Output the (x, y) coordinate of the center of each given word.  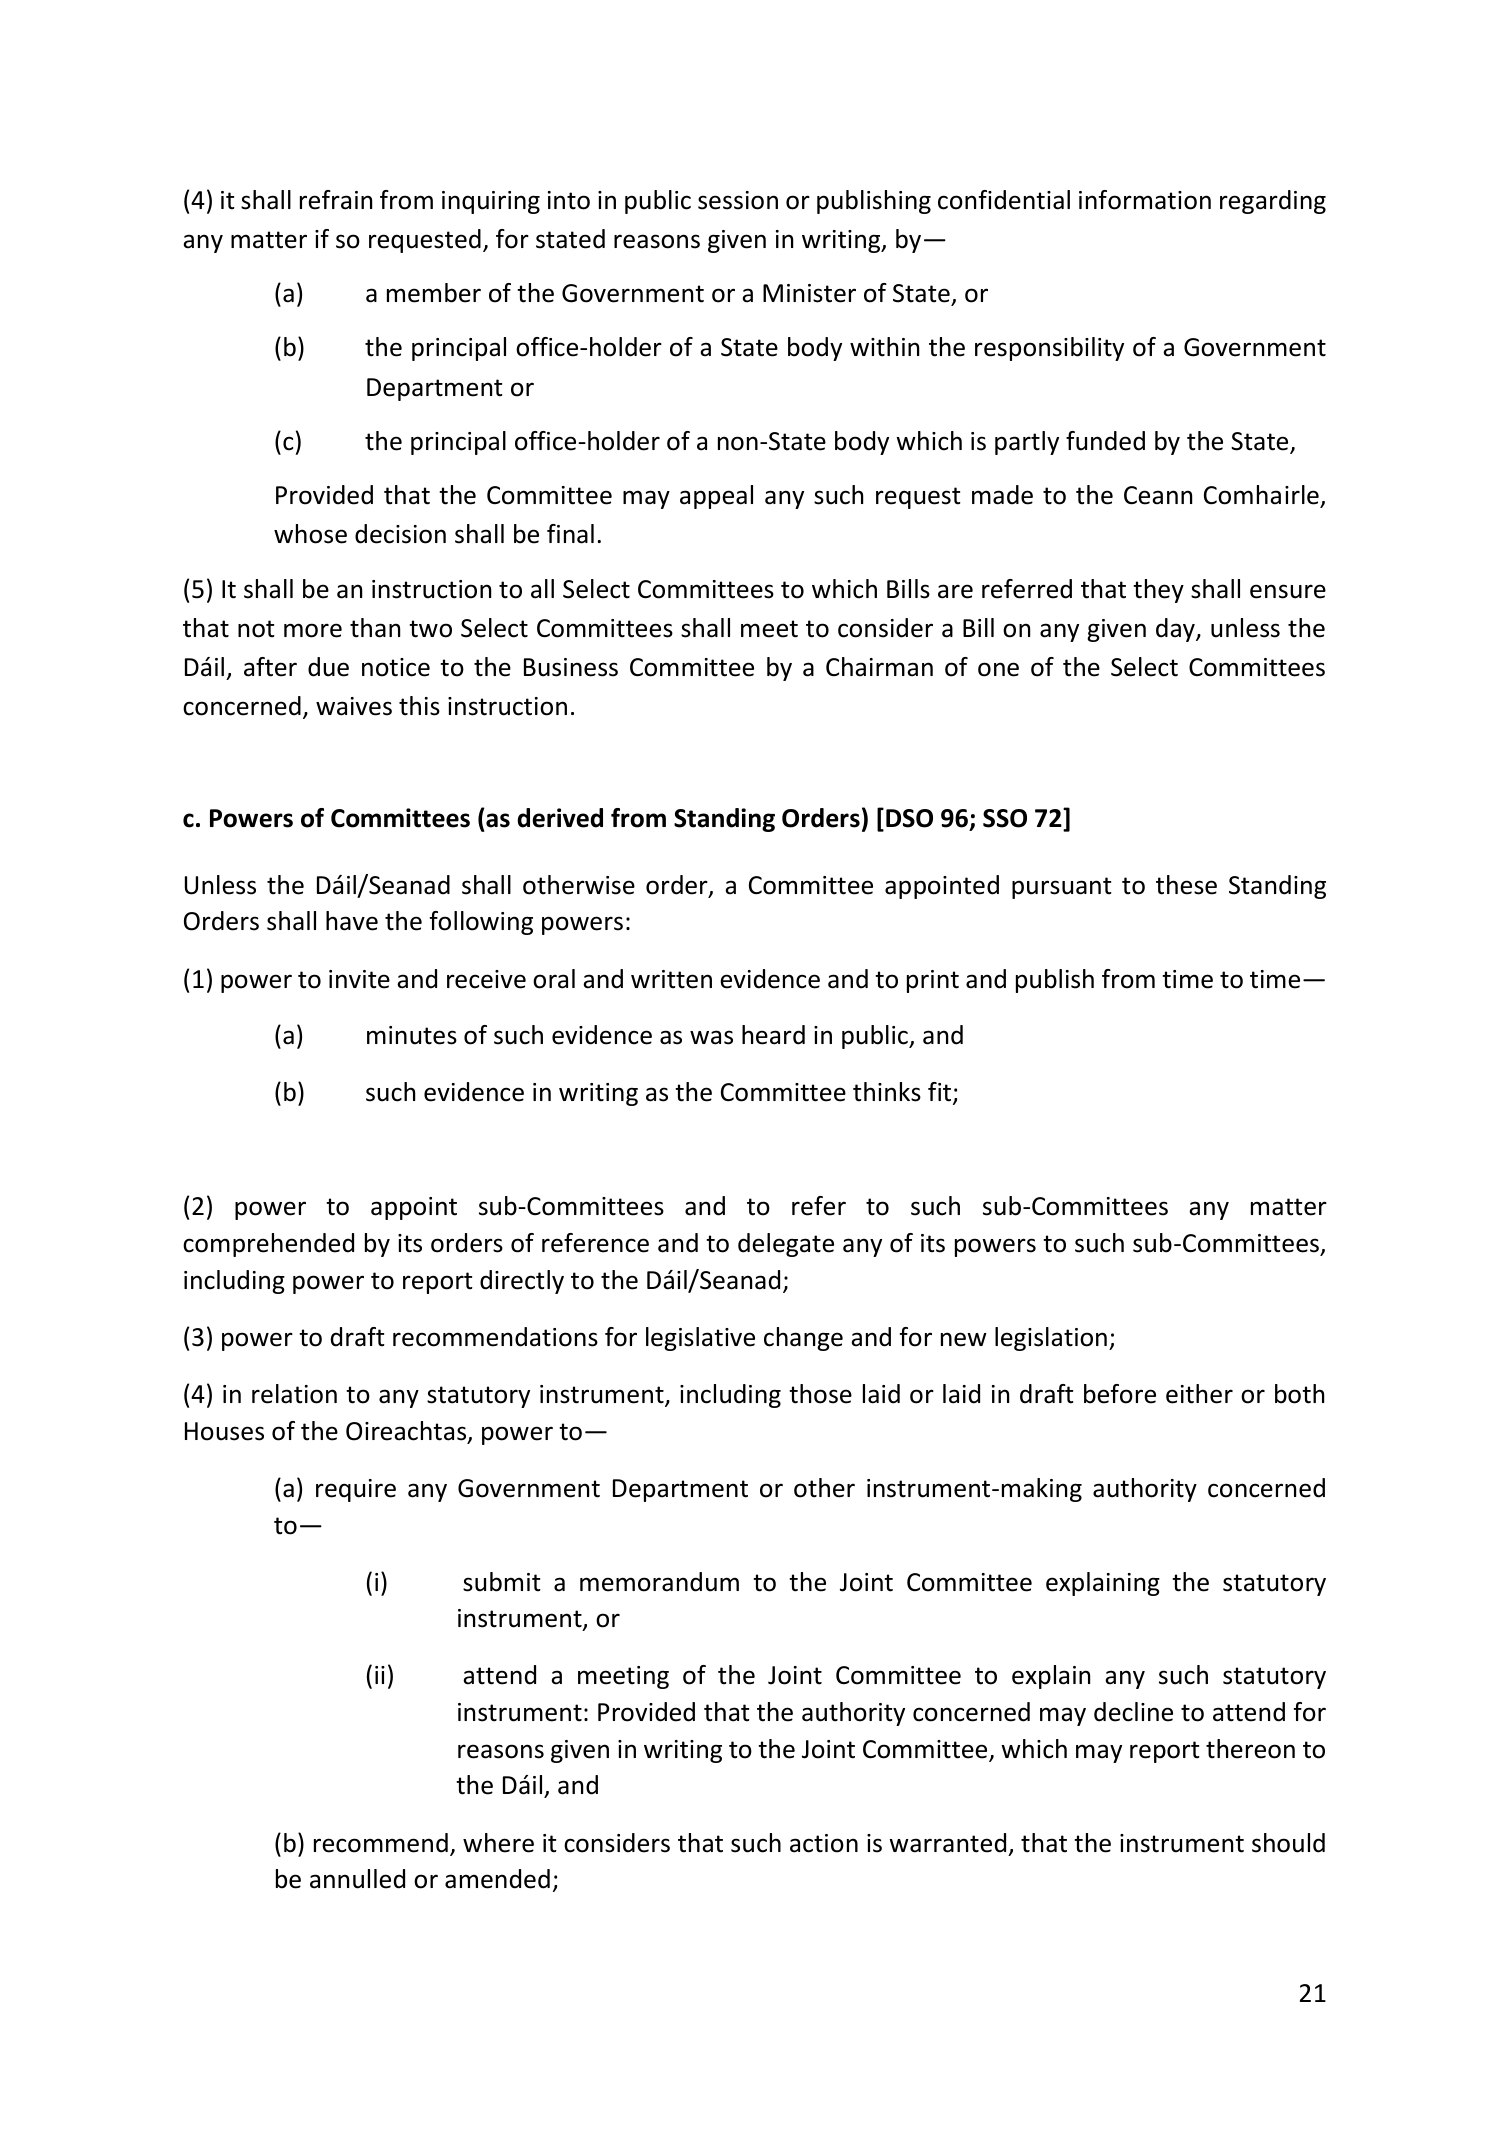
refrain (336, 200)
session (738, 200)
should (1288, 1843)
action (824, 1843)
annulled (357, 1879)
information (1145, 200)
